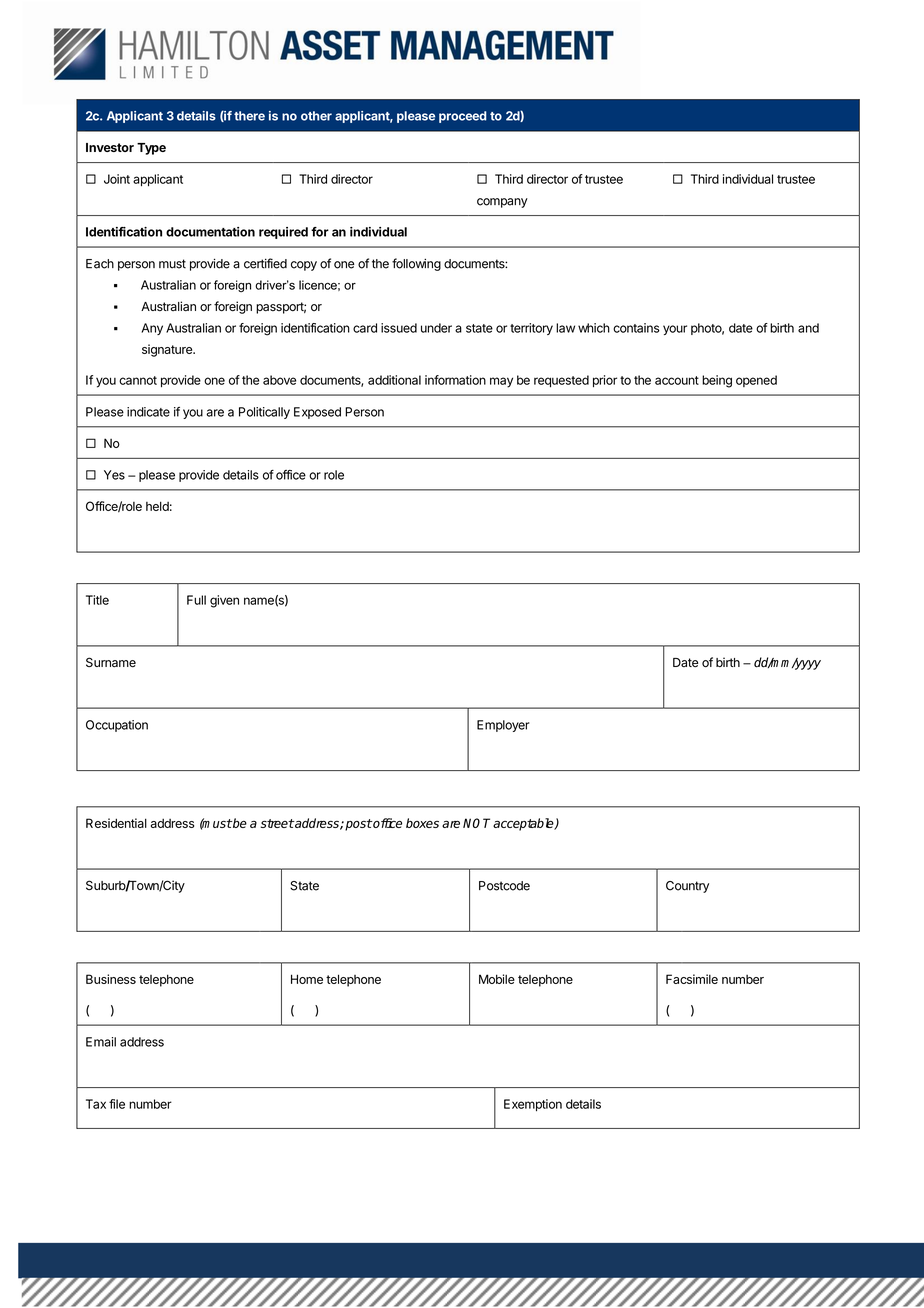 The image size is (924, 1308). I want to click on information, so click(455, 380).
